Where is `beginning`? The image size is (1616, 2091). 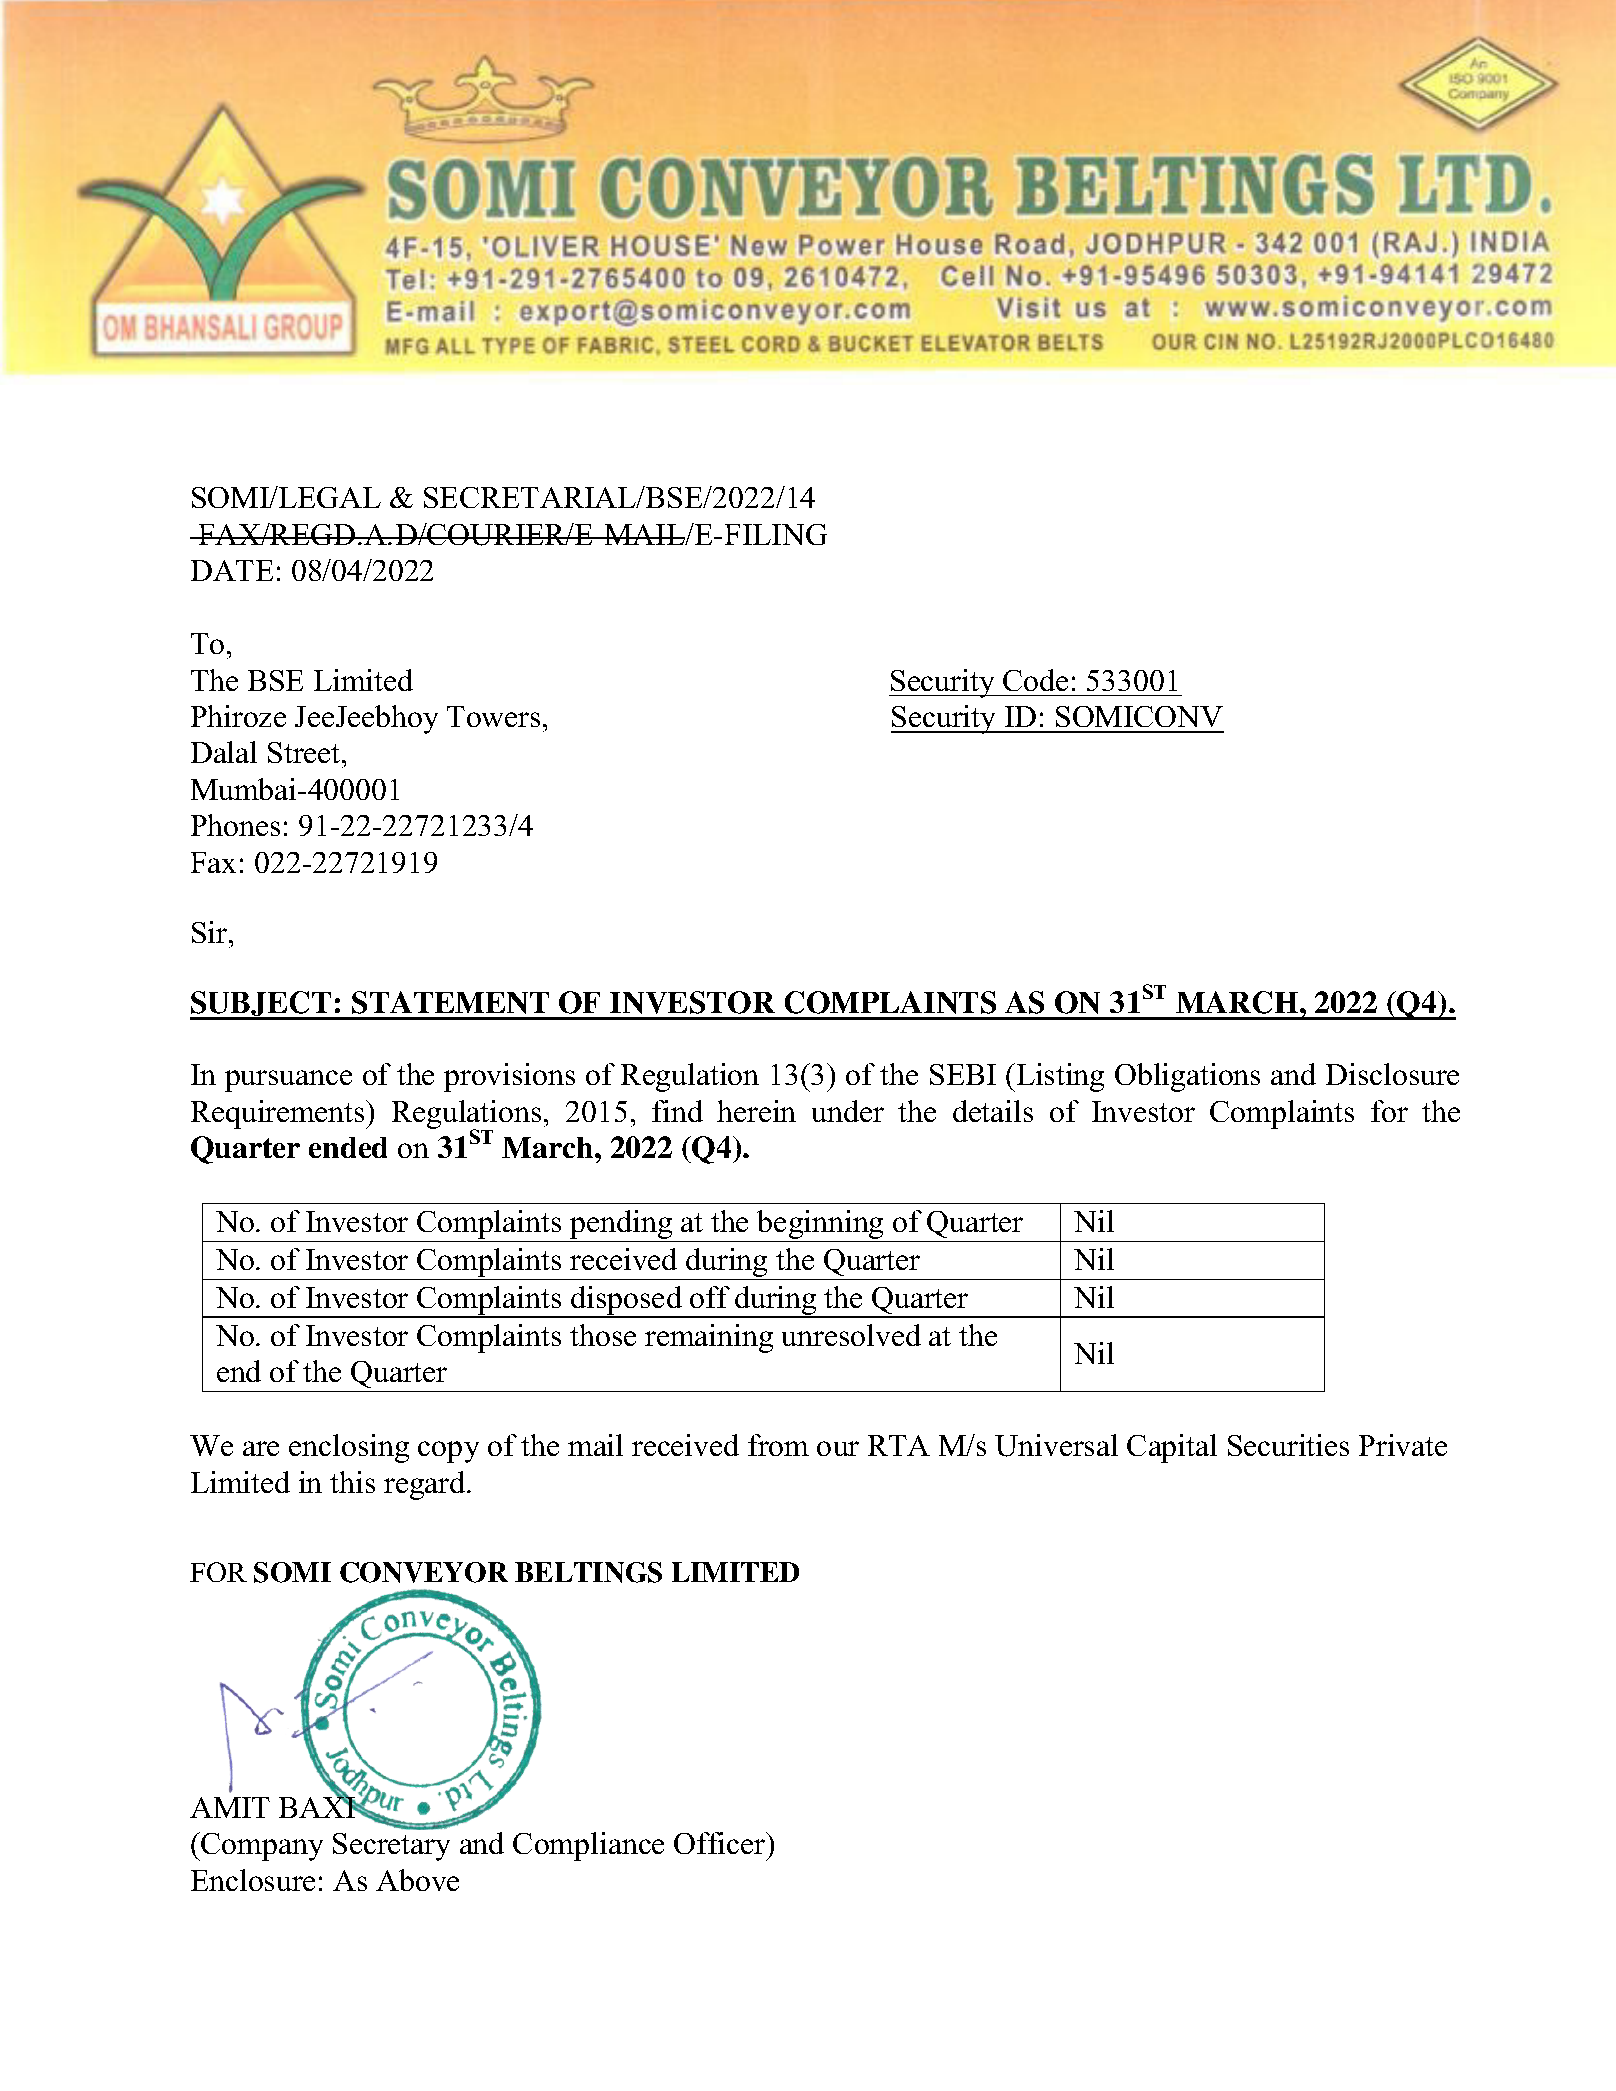 beginning is located at coordinates (821, 1226).
